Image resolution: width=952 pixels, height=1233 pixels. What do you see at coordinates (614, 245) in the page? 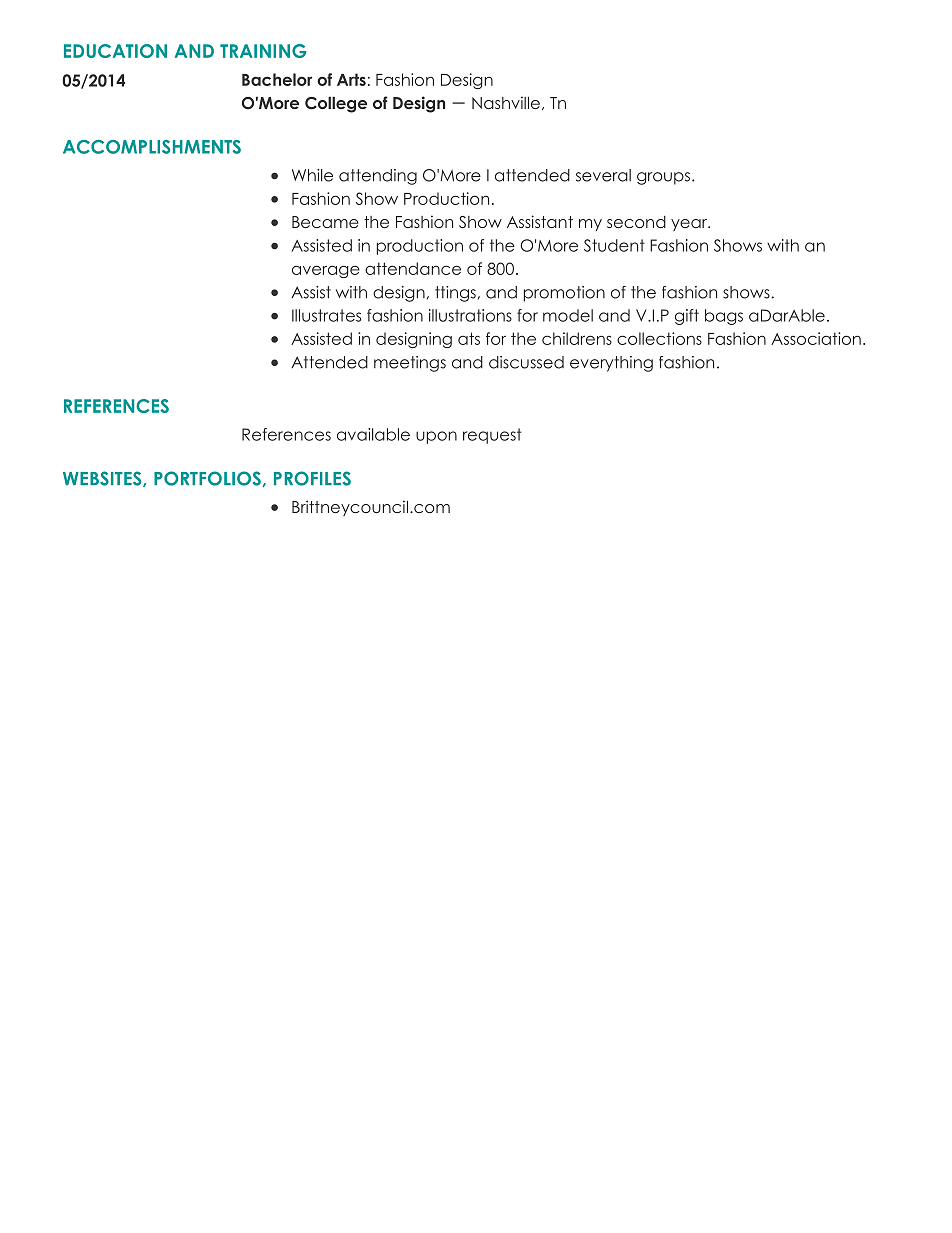
I see `Student` at bounding box center [614, 245].
